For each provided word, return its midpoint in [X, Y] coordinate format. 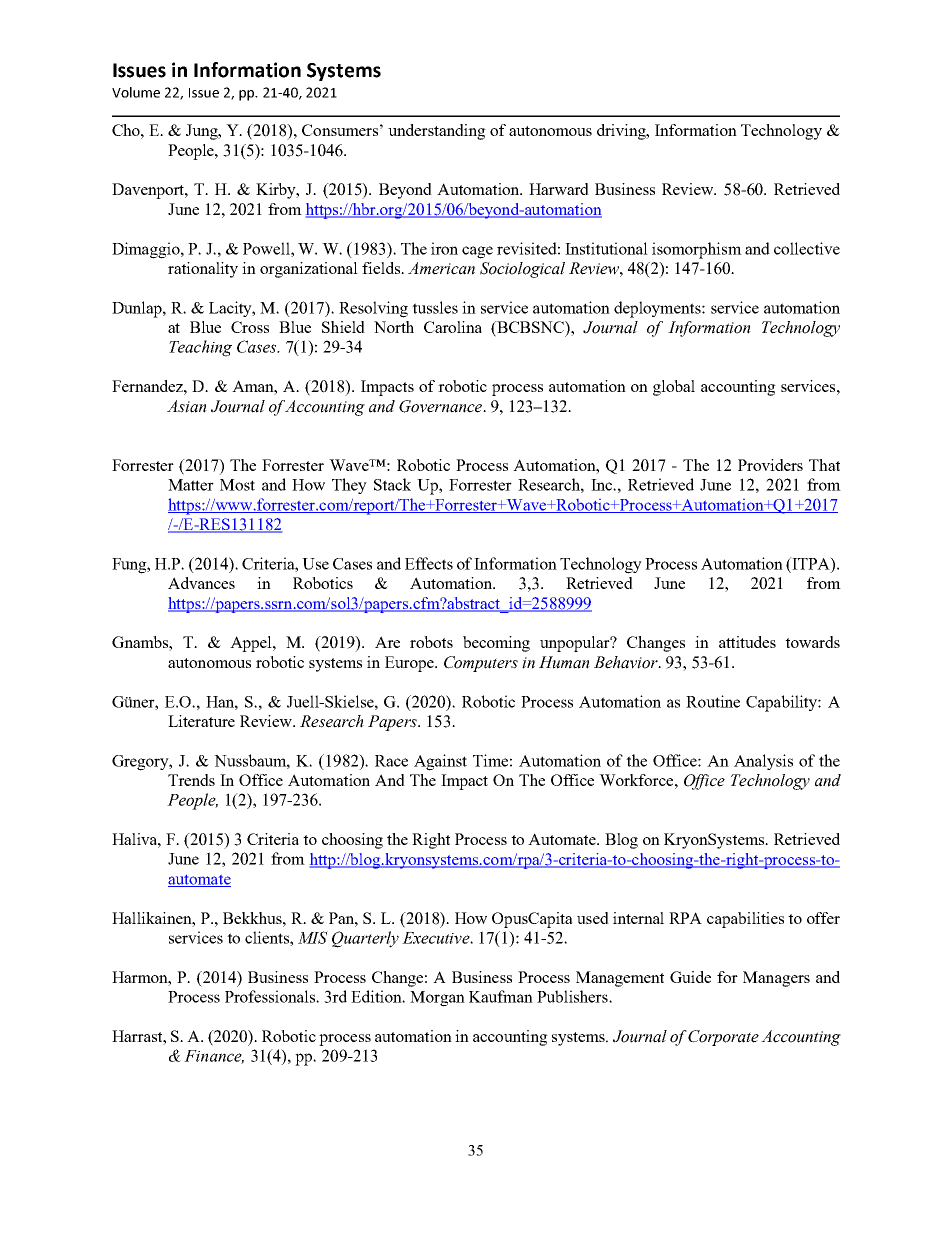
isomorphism [697, 250]
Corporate [723, 1038]
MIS [313, 937]
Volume [136, 92]
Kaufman [501, 996]
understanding [437, 132]
